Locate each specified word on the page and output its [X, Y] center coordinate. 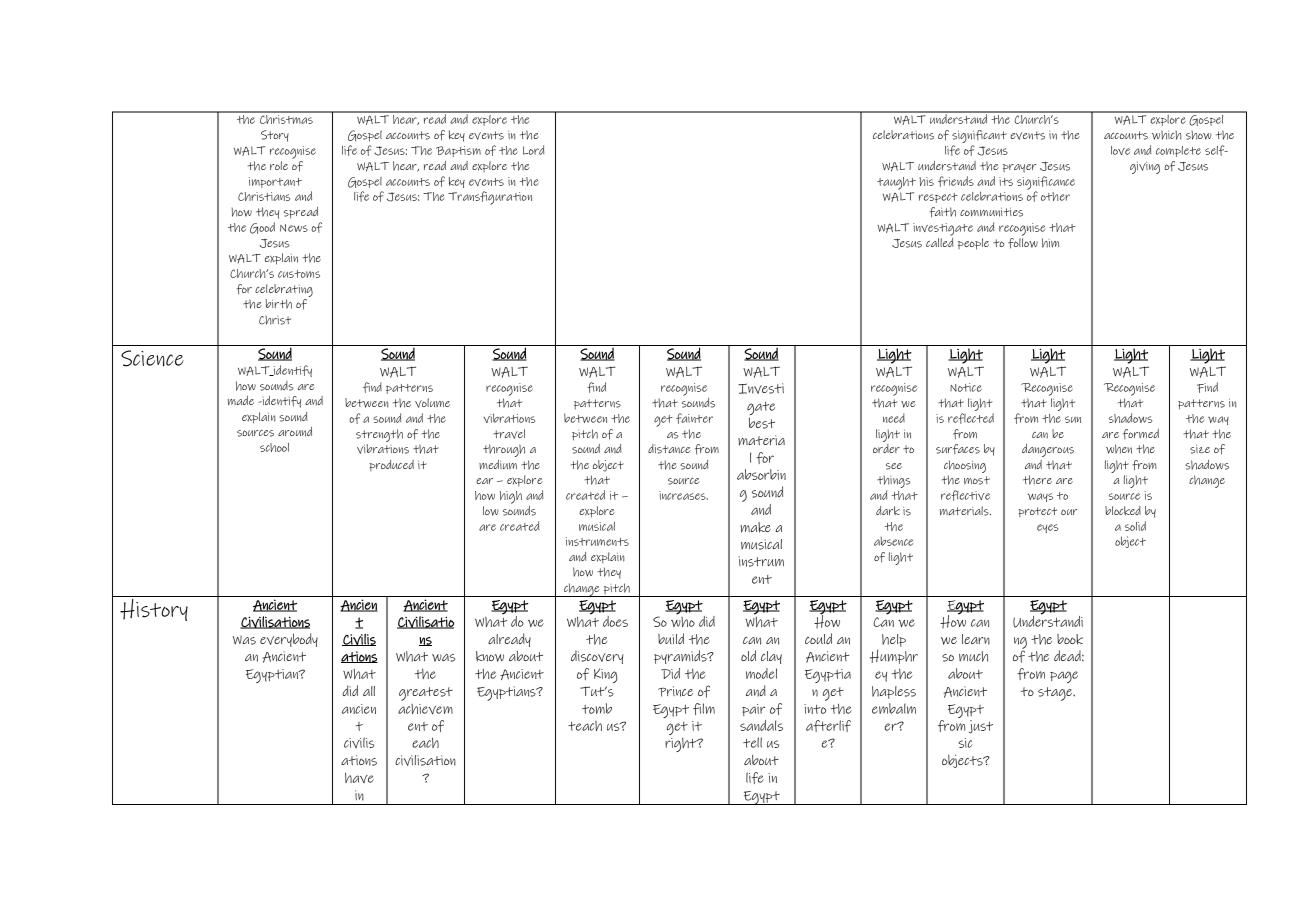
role [279, 165]
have [359, 777]
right [682, 744]
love [1120, 150]
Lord [534, 150]
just [981, 727]
